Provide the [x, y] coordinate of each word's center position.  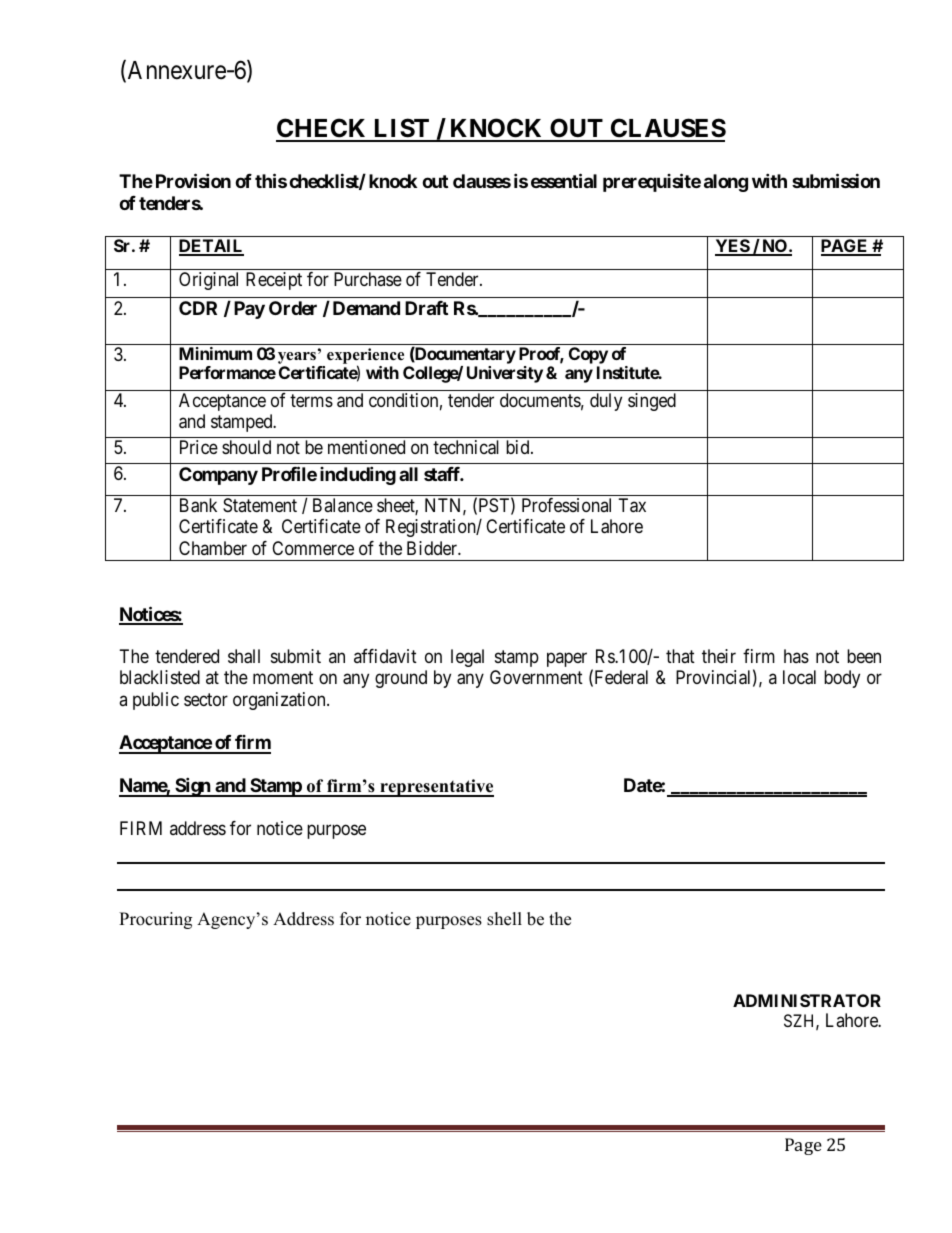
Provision [193, 180]
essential [564, 180]
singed [652, 402]
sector [206, 699]
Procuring [155, 920]
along [726, 183]
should [246, 447]
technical [466, 447]
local [799, 677]
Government [536, 677]
